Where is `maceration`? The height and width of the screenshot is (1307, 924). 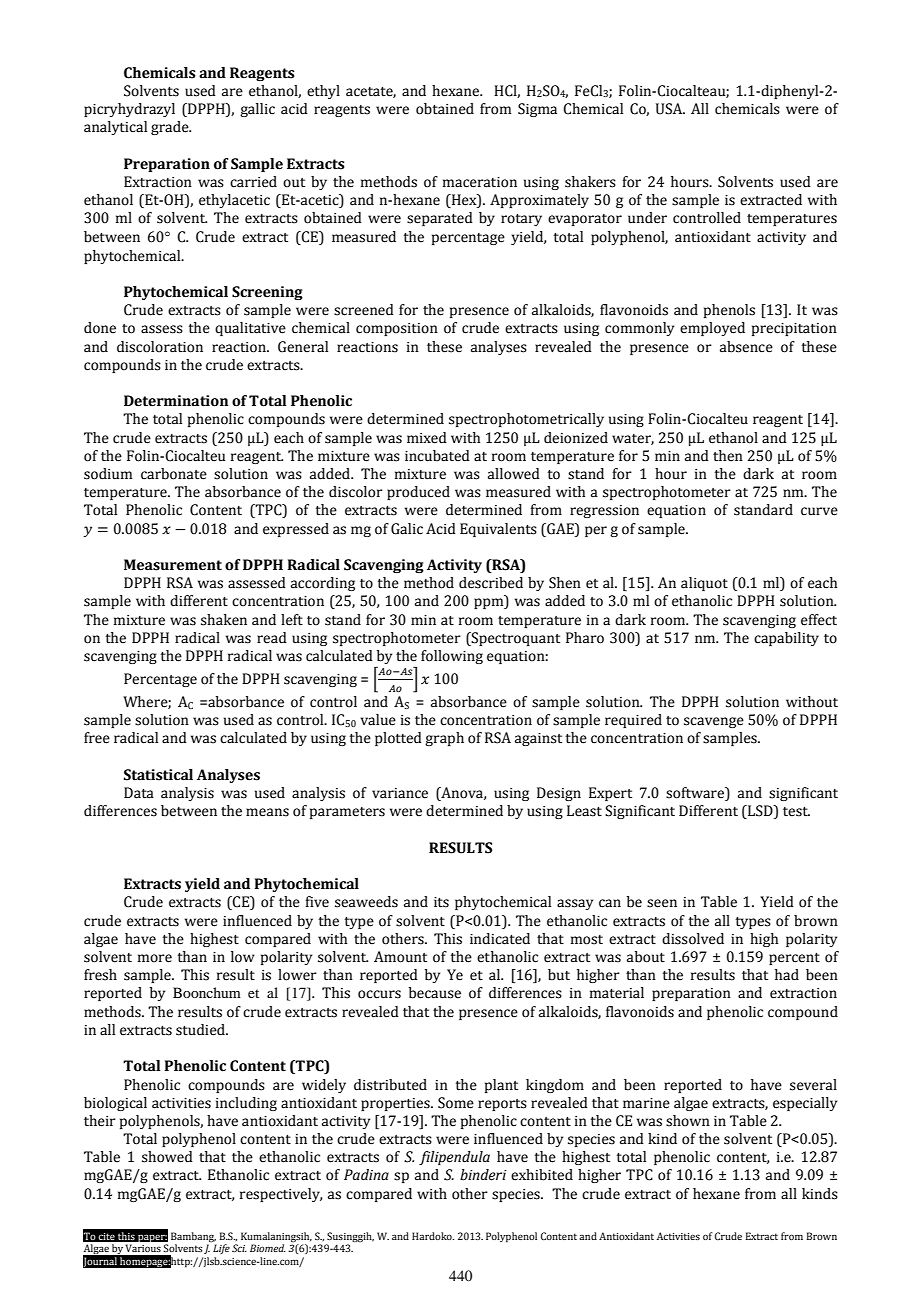 maceration is located at coordinates (480, 182).
